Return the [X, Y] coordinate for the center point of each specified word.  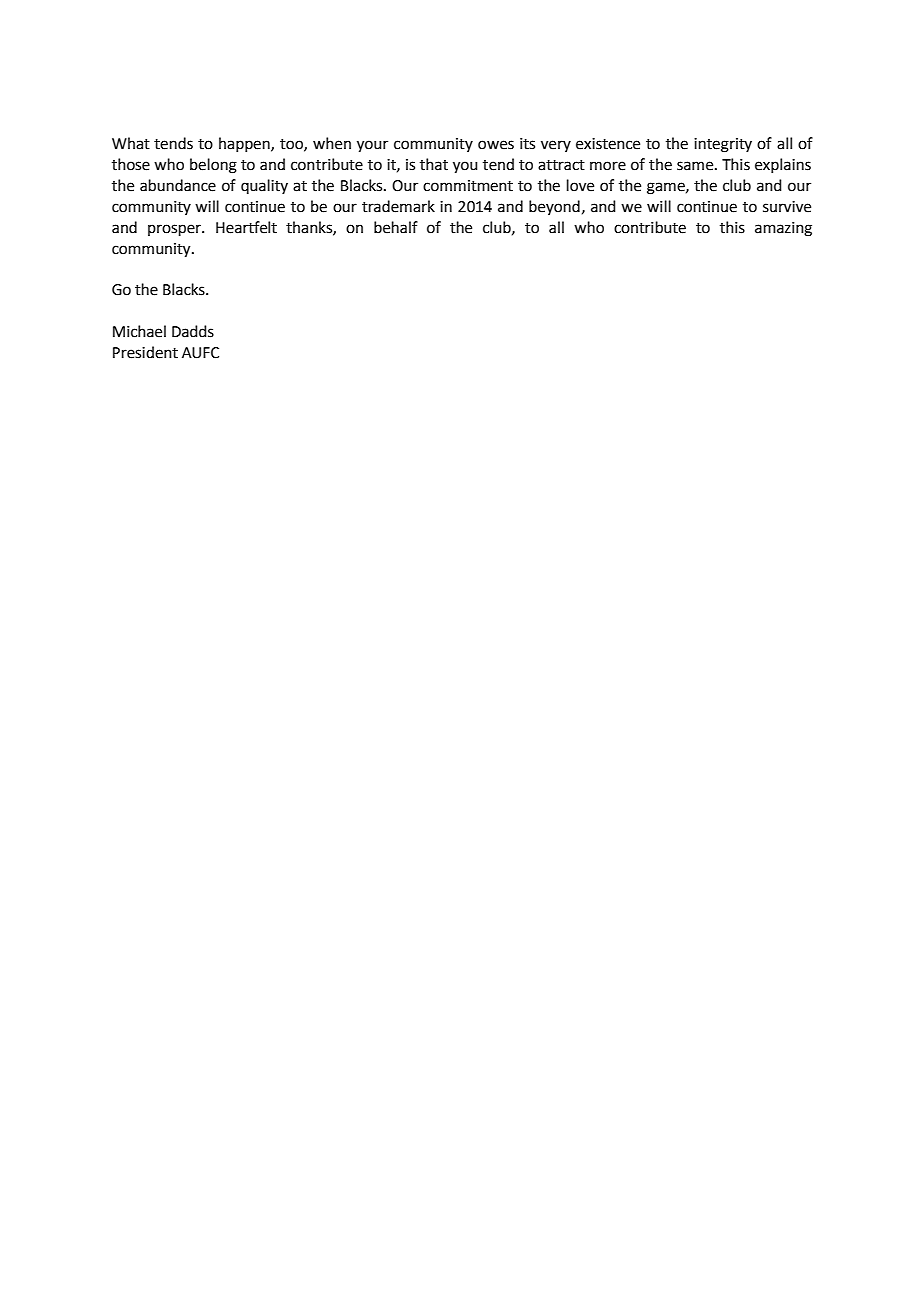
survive [787, 207]
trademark [398, 206]
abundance [178, 185]
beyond [554, 207]
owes [496, 145]
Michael [139, 331]
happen [245, 144]
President [145, 352]
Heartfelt [246, 227]
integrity [723, 145]
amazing [783, 229]
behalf [396, 227]
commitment [468, 186]
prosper [175, 230]
